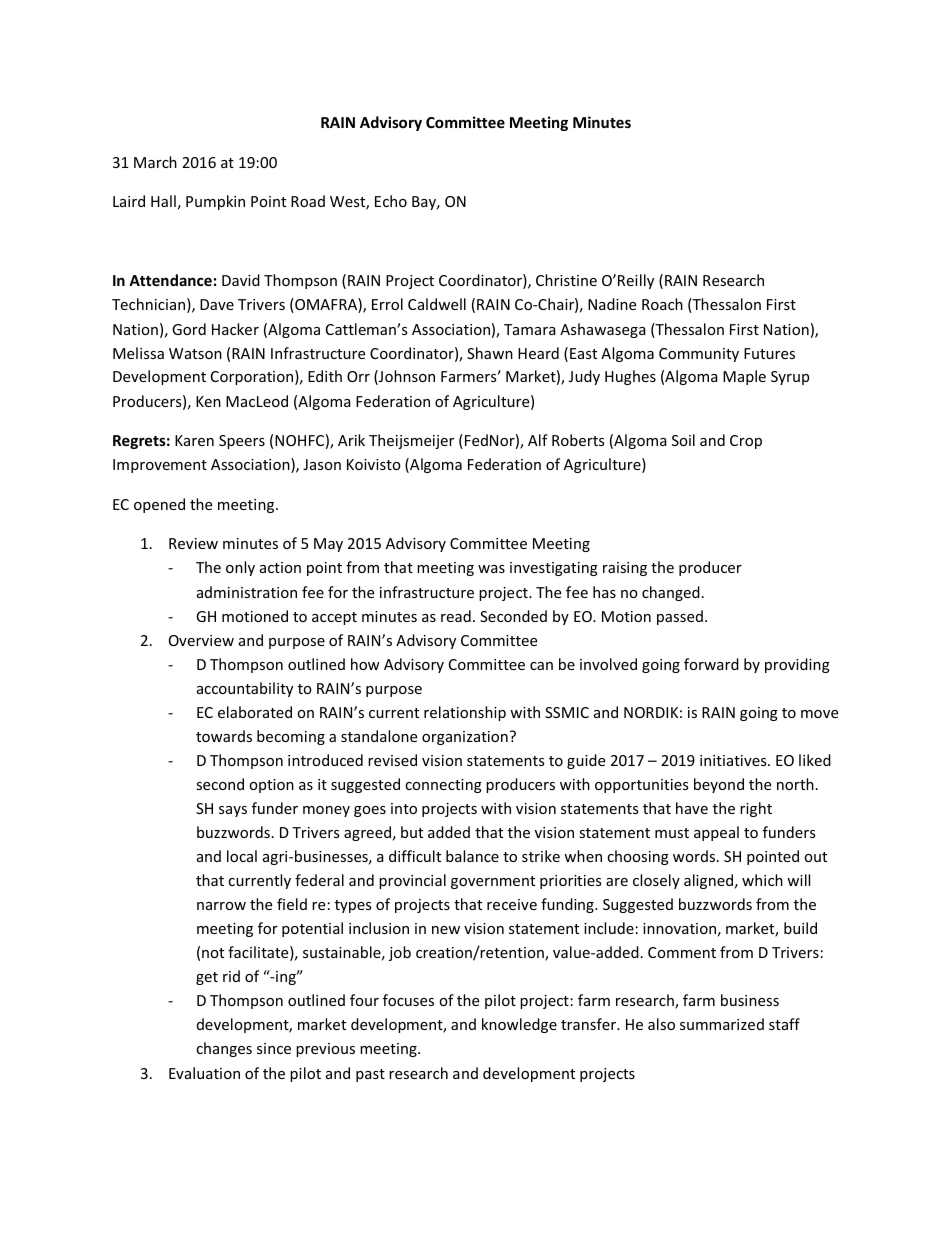  What do you see at coordinates (722, 1024) in the screenshot?
I see `summarized` at bounding box center [722, 1024].
